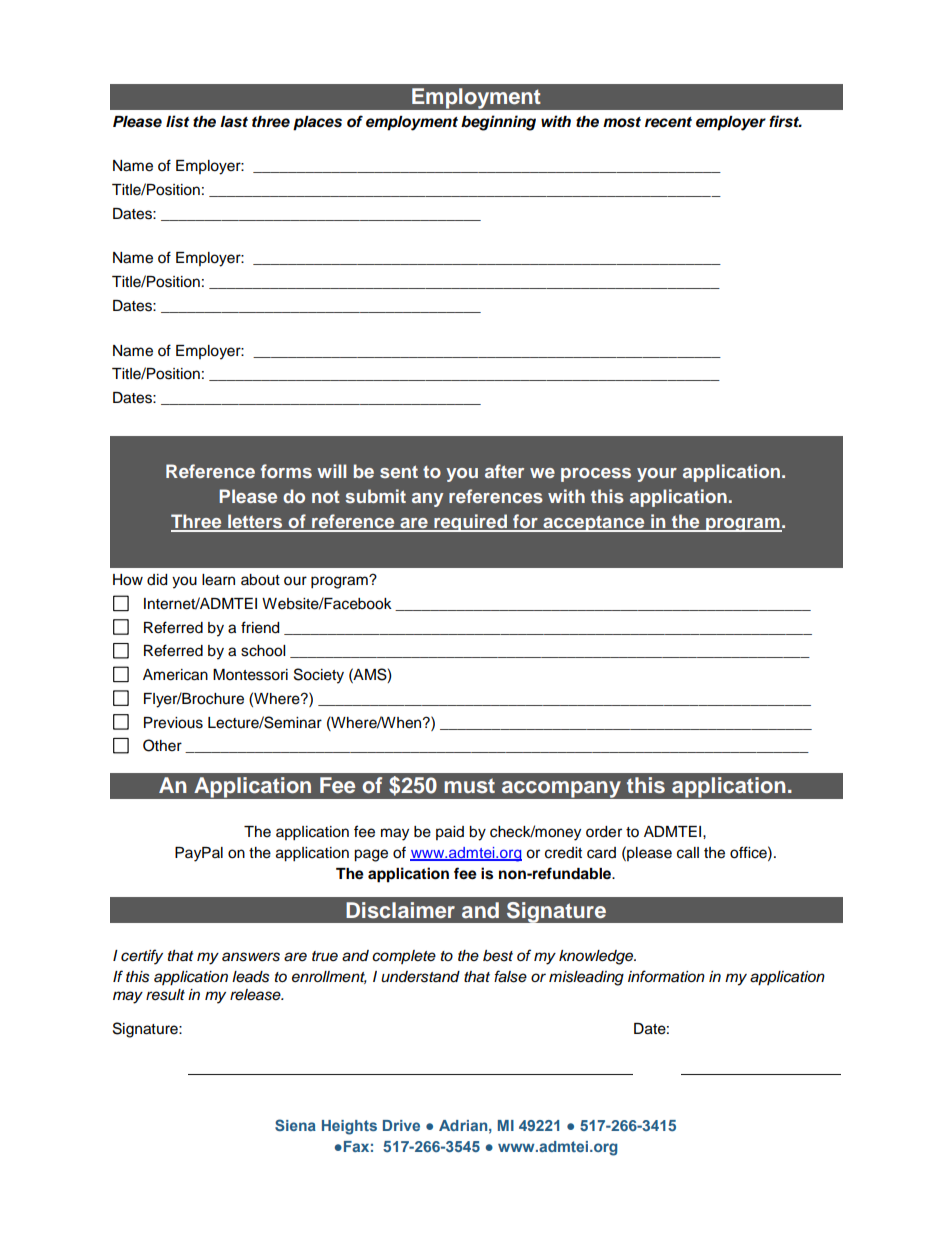  Describe the element at coordinates (498, 123) in the page. I see `beginning` at that location.
